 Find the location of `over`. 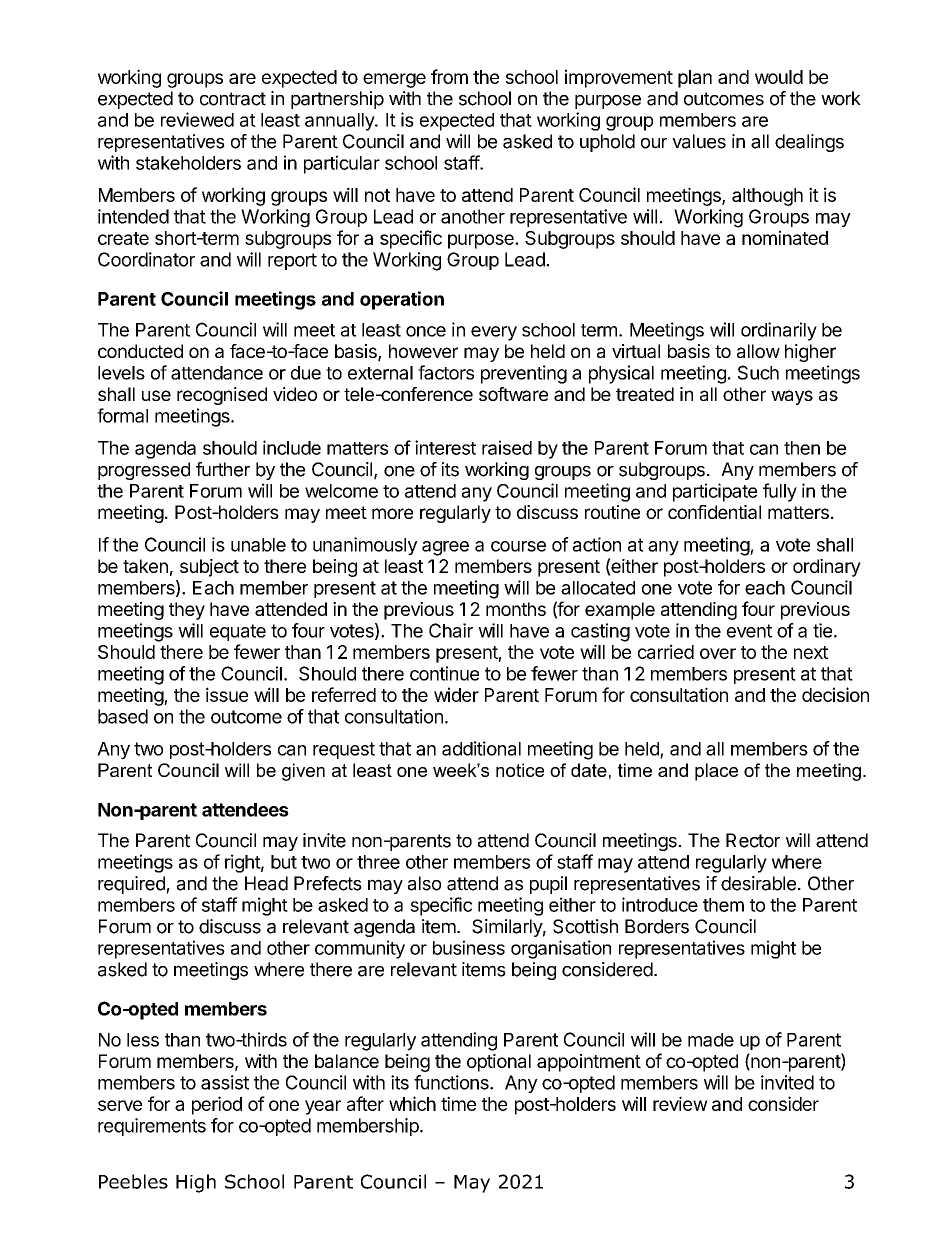

over is located at coordinates (718, 653).
